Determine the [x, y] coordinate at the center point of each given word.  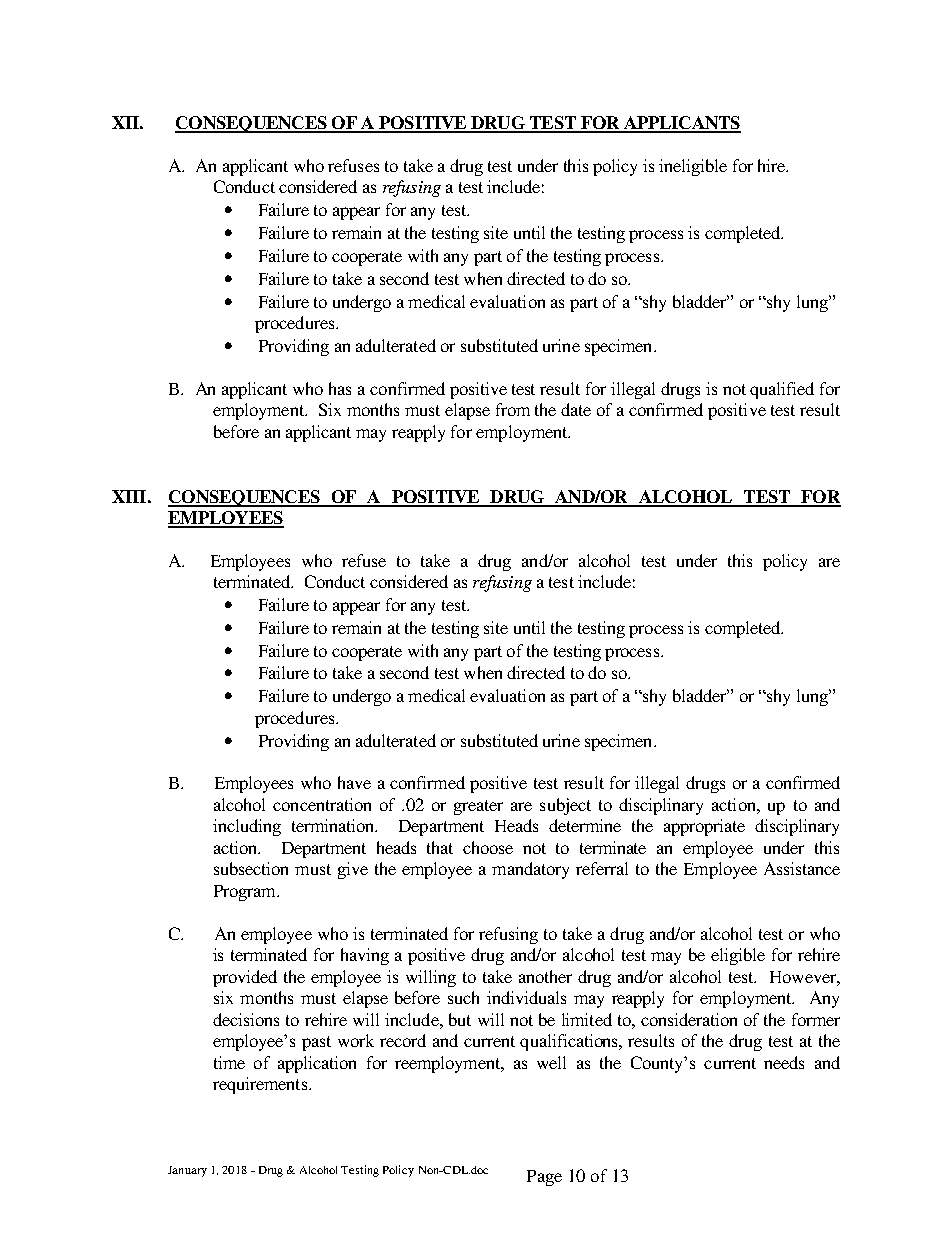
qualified [782, 390]
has [340, 388]
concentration [322, 804]
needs [784, 1062]
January [187, 1171]
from [513, 409]
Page [544, 1178]
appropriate [704, 827]
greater [478, 807]
